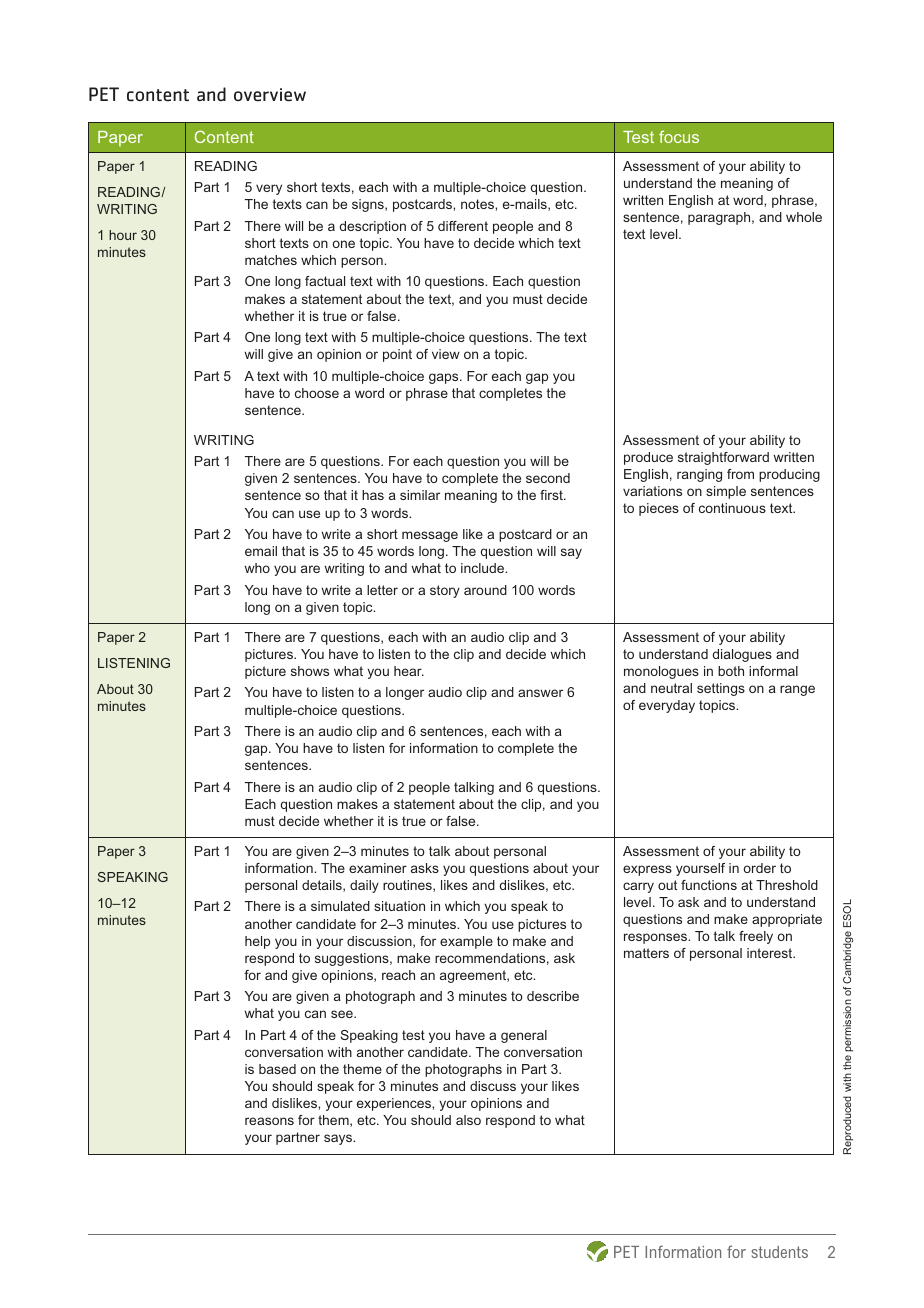 The width and height of the image is (924, 1308). Describe the element at coordinates (463, 226) in the image. I see `different` at that location.
